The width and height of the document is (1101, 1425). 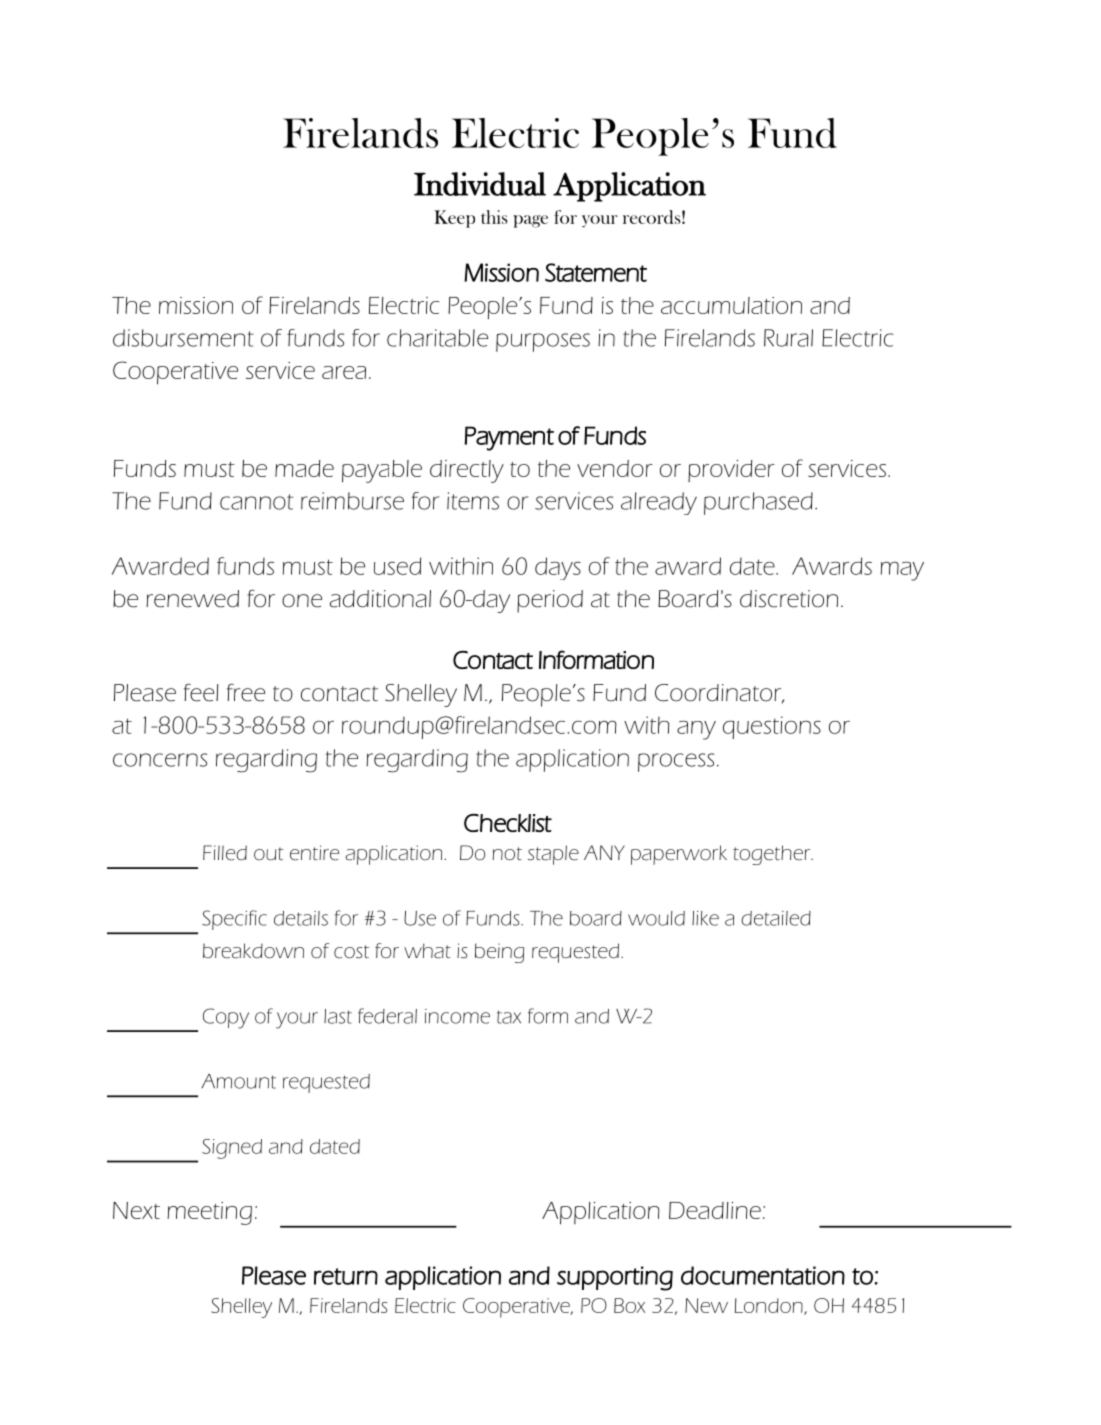 I want to click on page, so click(x=530, y=221).
